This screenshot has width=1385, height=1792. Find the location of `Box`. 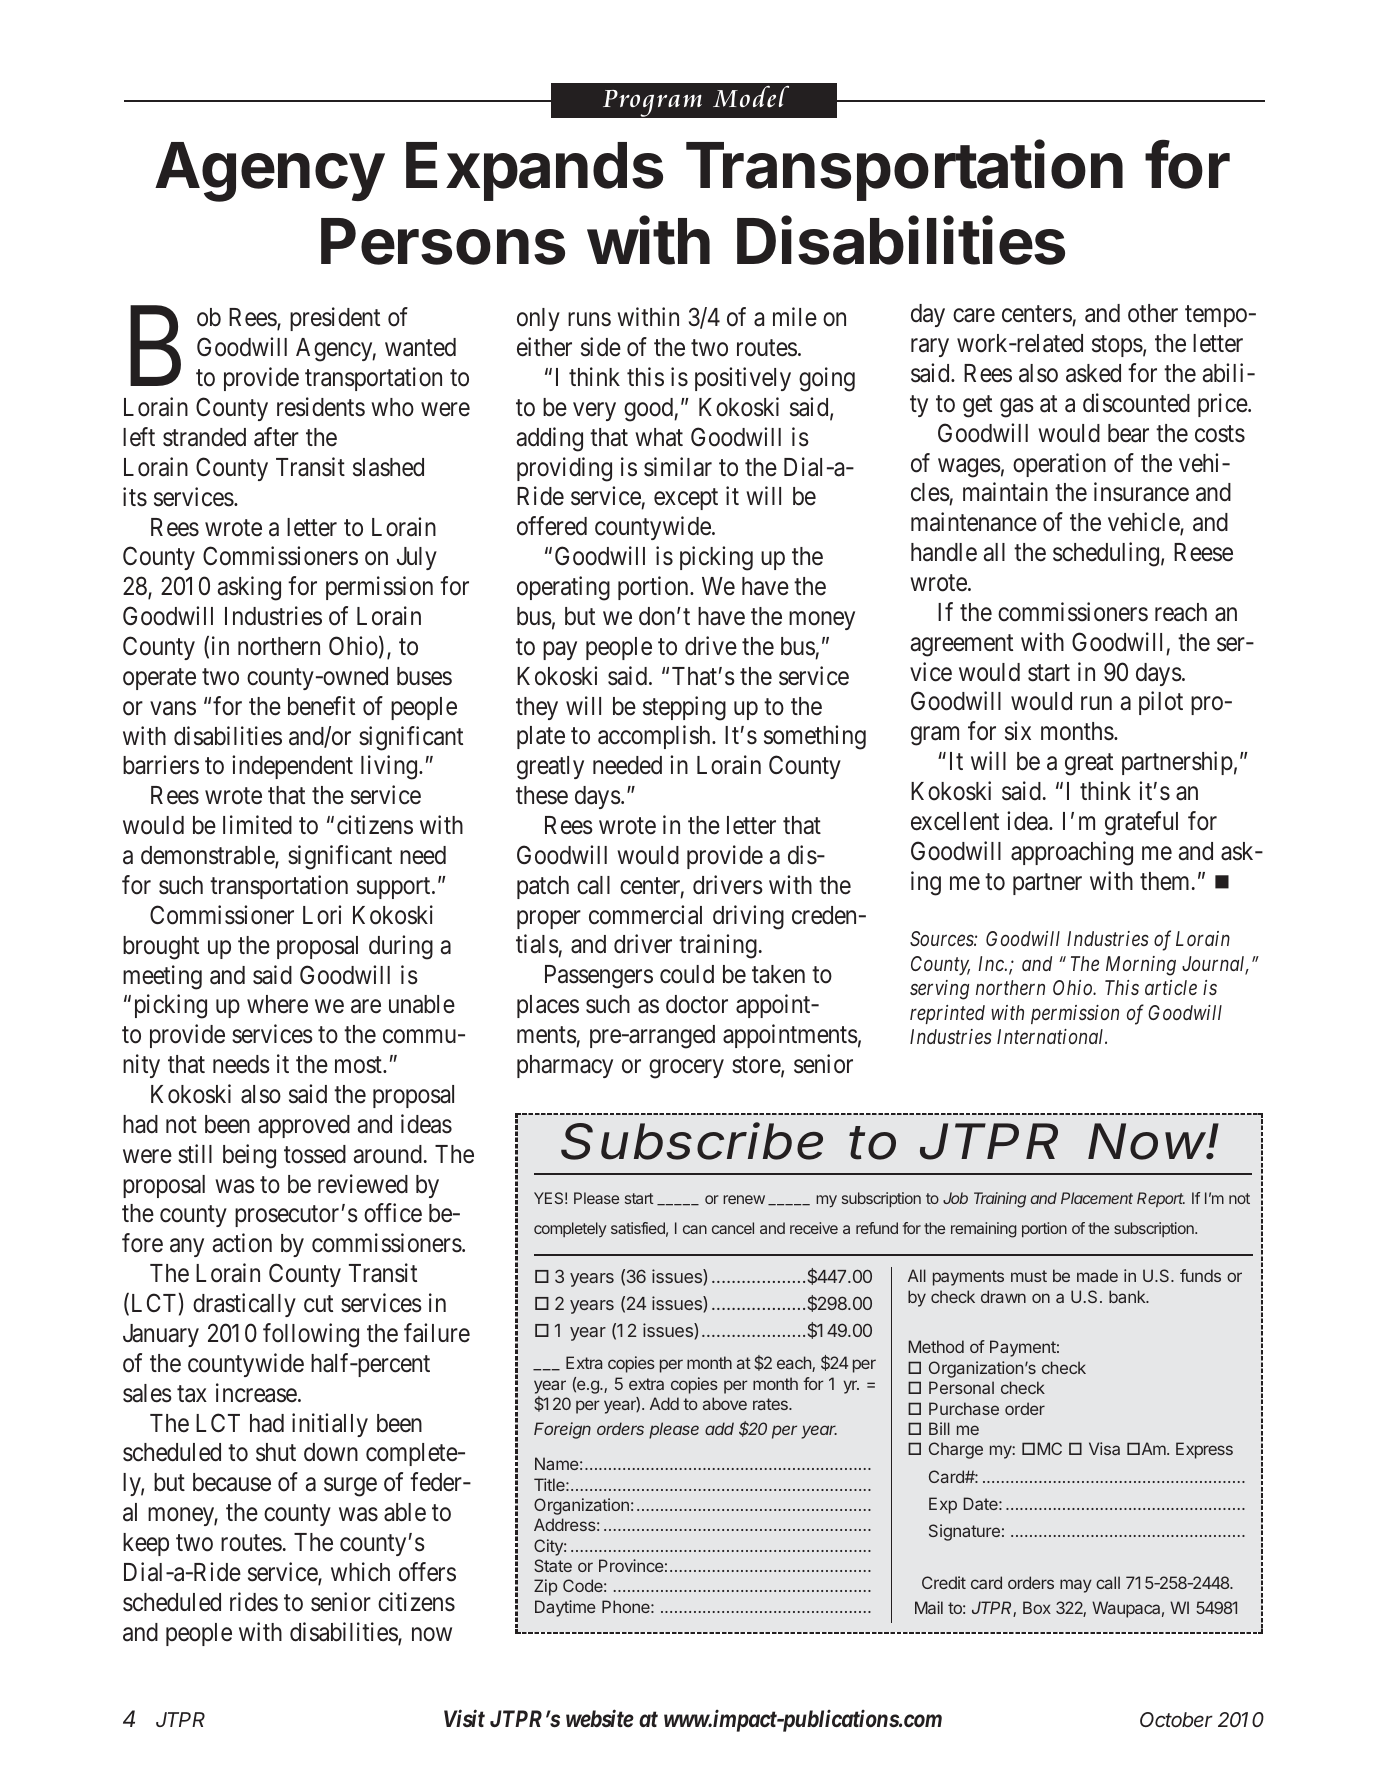

Box is located at coordinates (1037, 1607).
